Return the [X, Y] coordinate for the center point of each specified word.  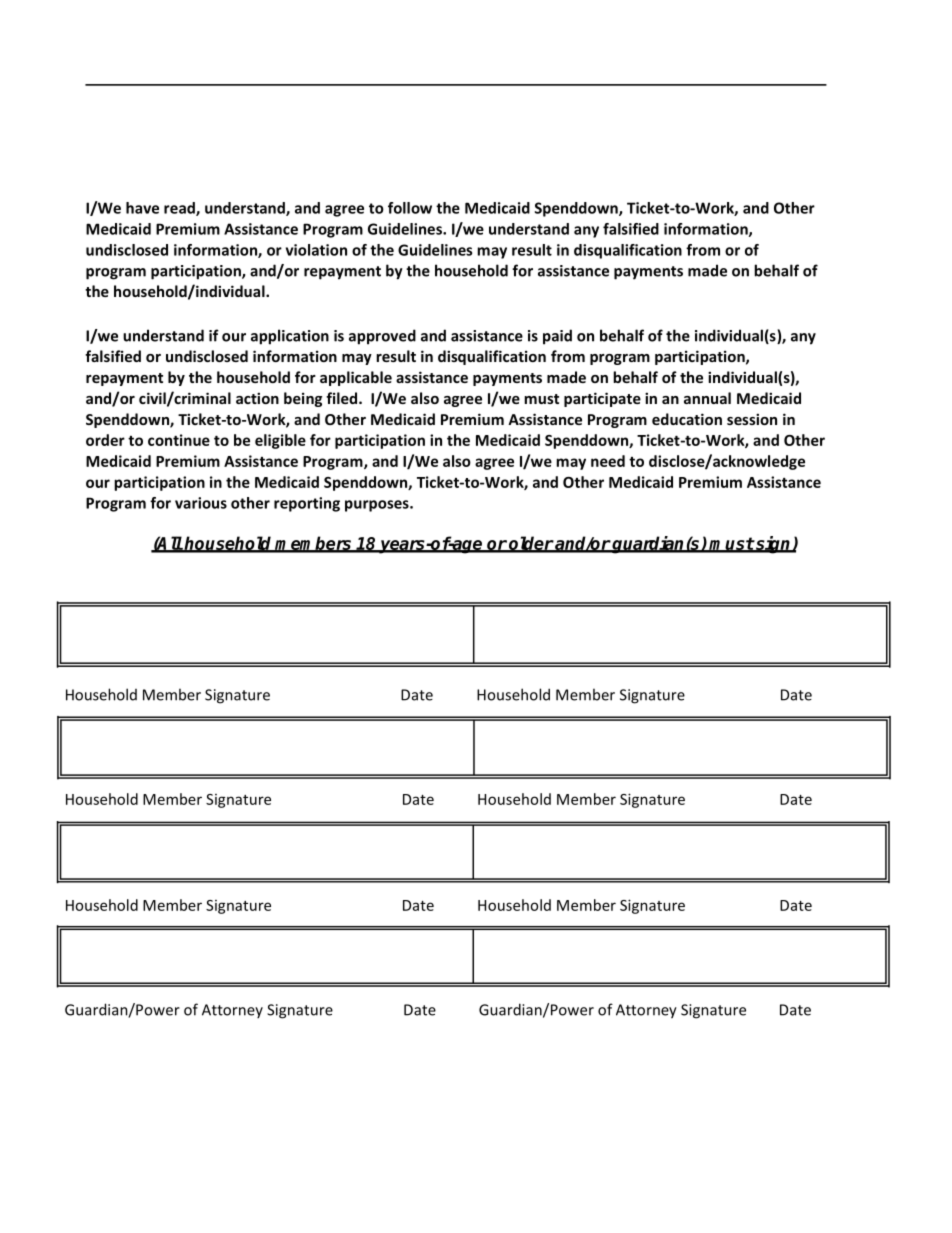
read [180, 209]
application [290, 337]
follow [410, 208]
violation [316, 250]
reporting [307, 504]
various [201, 503]
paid [557, 337]
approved [382, 337]
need [608, 461]
